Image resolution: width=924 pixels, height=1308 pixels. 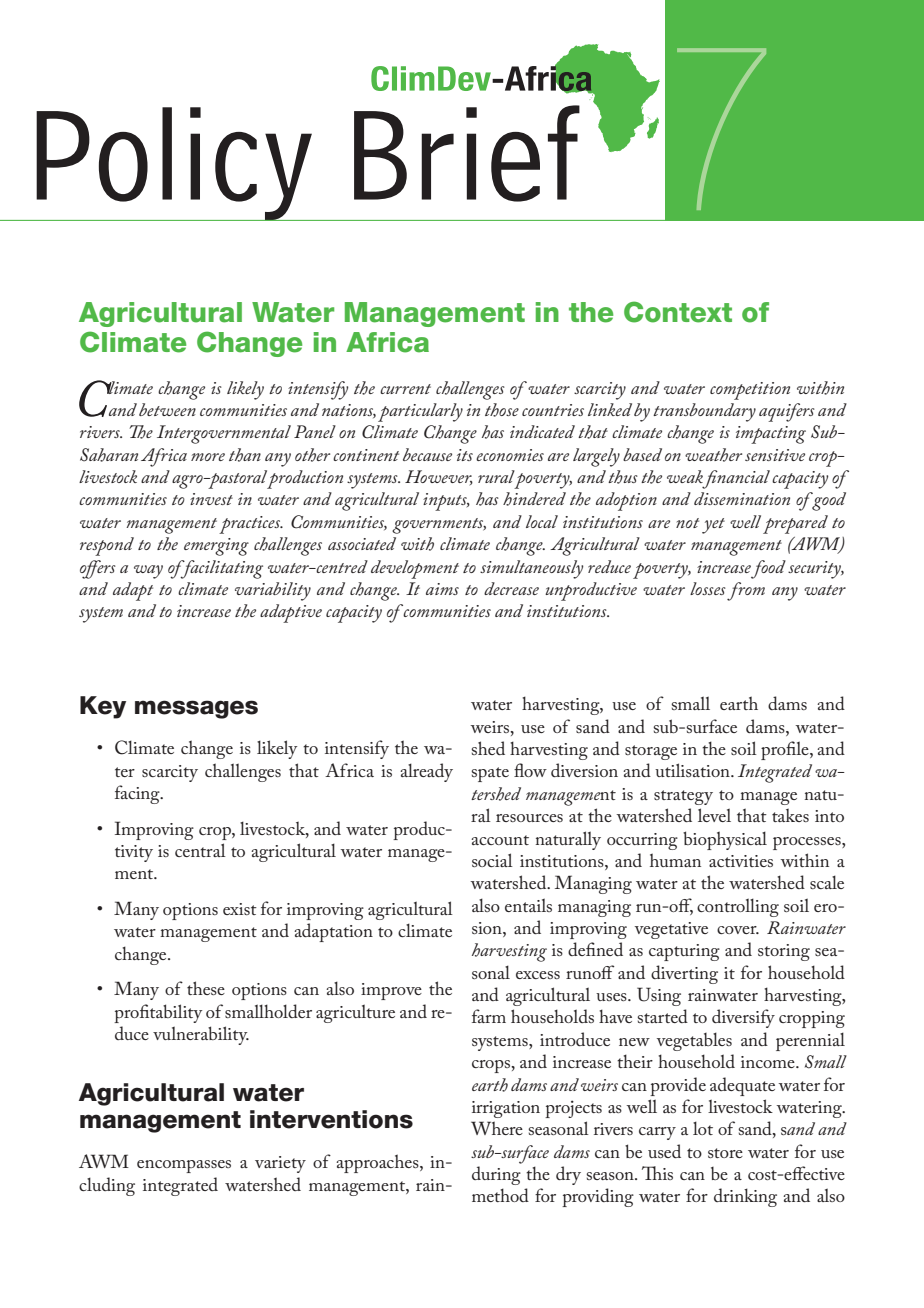 What do you see at coordinates (678, 312) in the screenshot?
I see `Context` at bounding box center [678, 312].
